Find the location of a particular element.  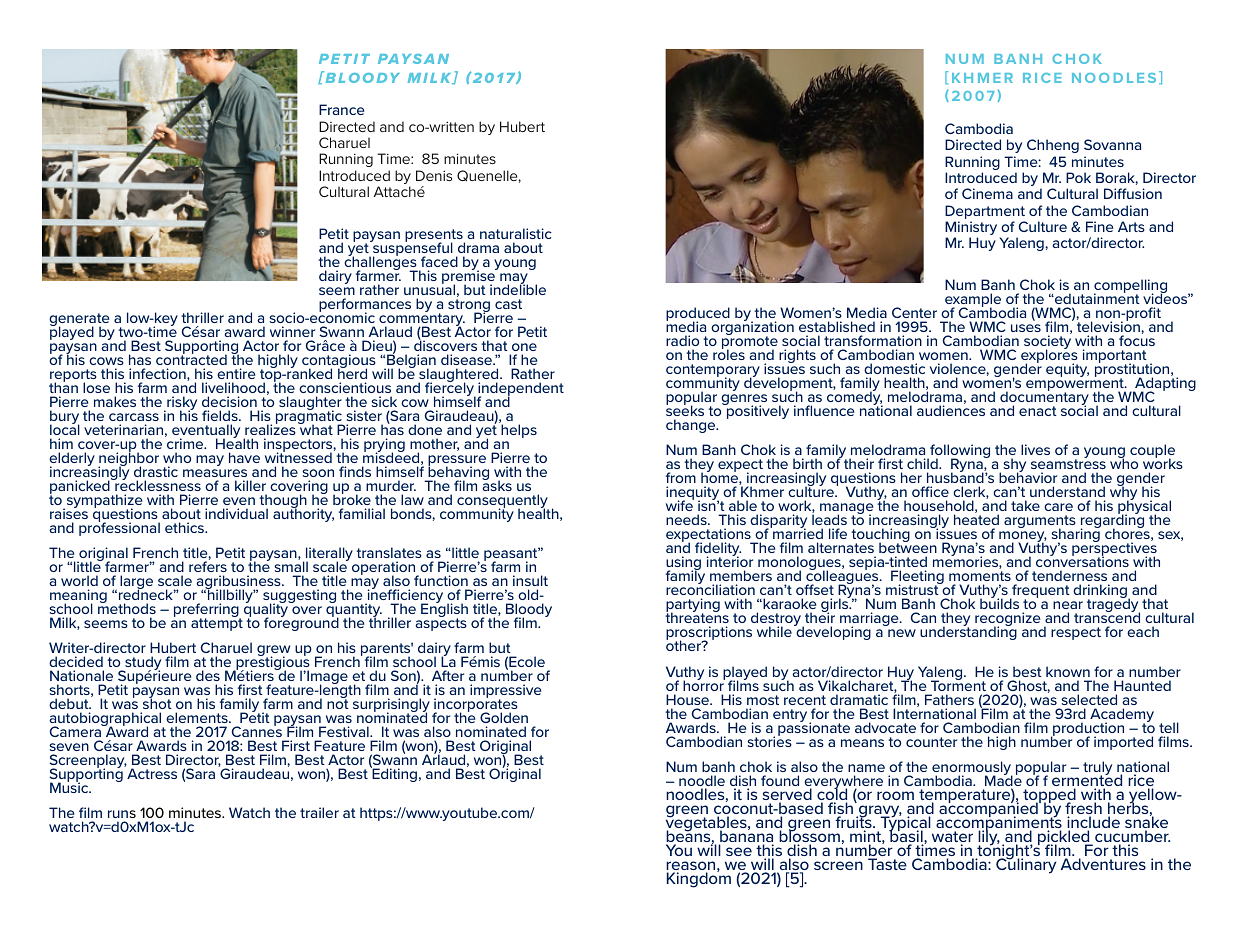

Culinary is located at coordinates (1026, 865).
